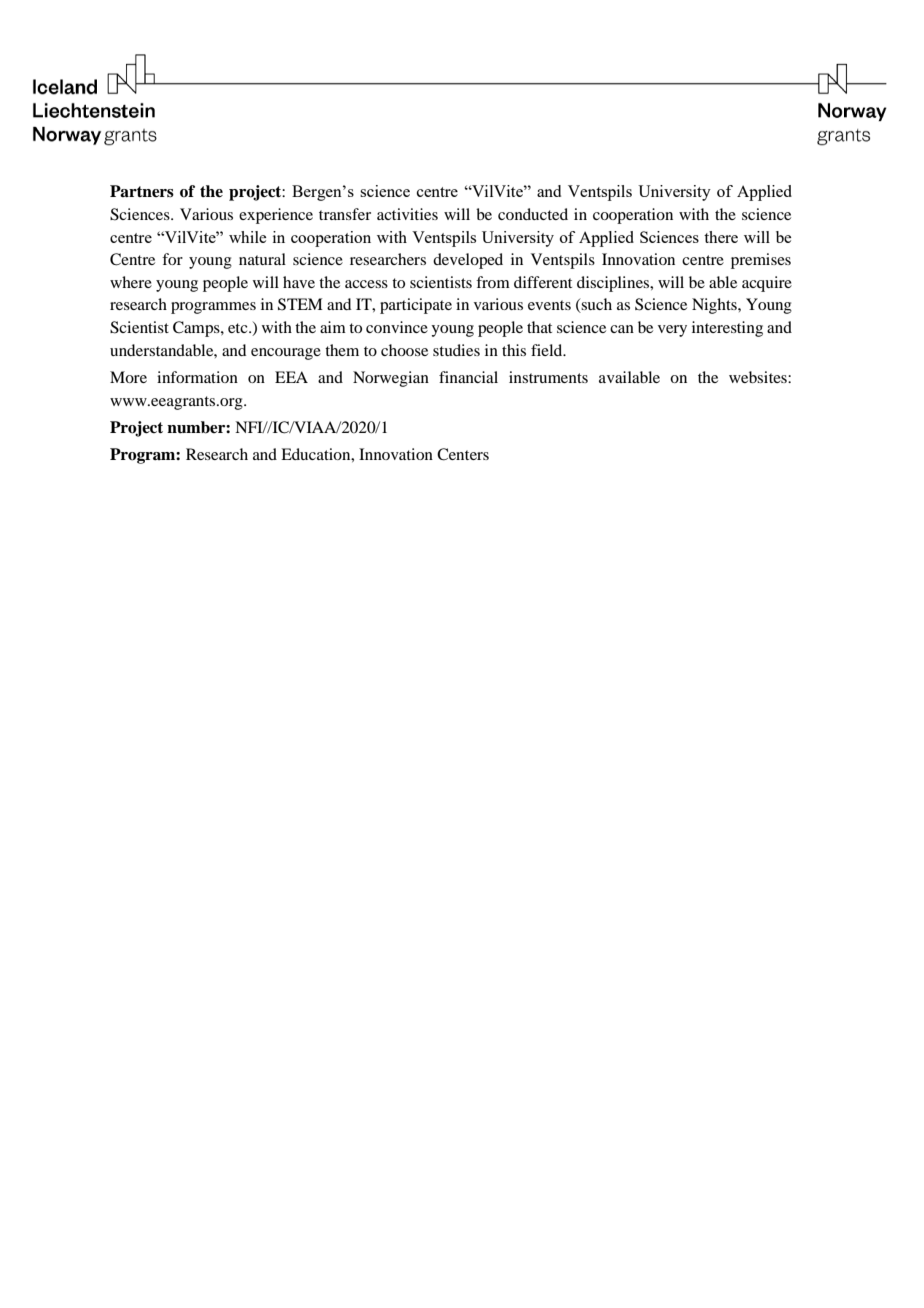 This document has width=924, height=1308. What do you see at coordinates (759, 377) in the document?
I see `websites` at bounding box center [759, 377].
